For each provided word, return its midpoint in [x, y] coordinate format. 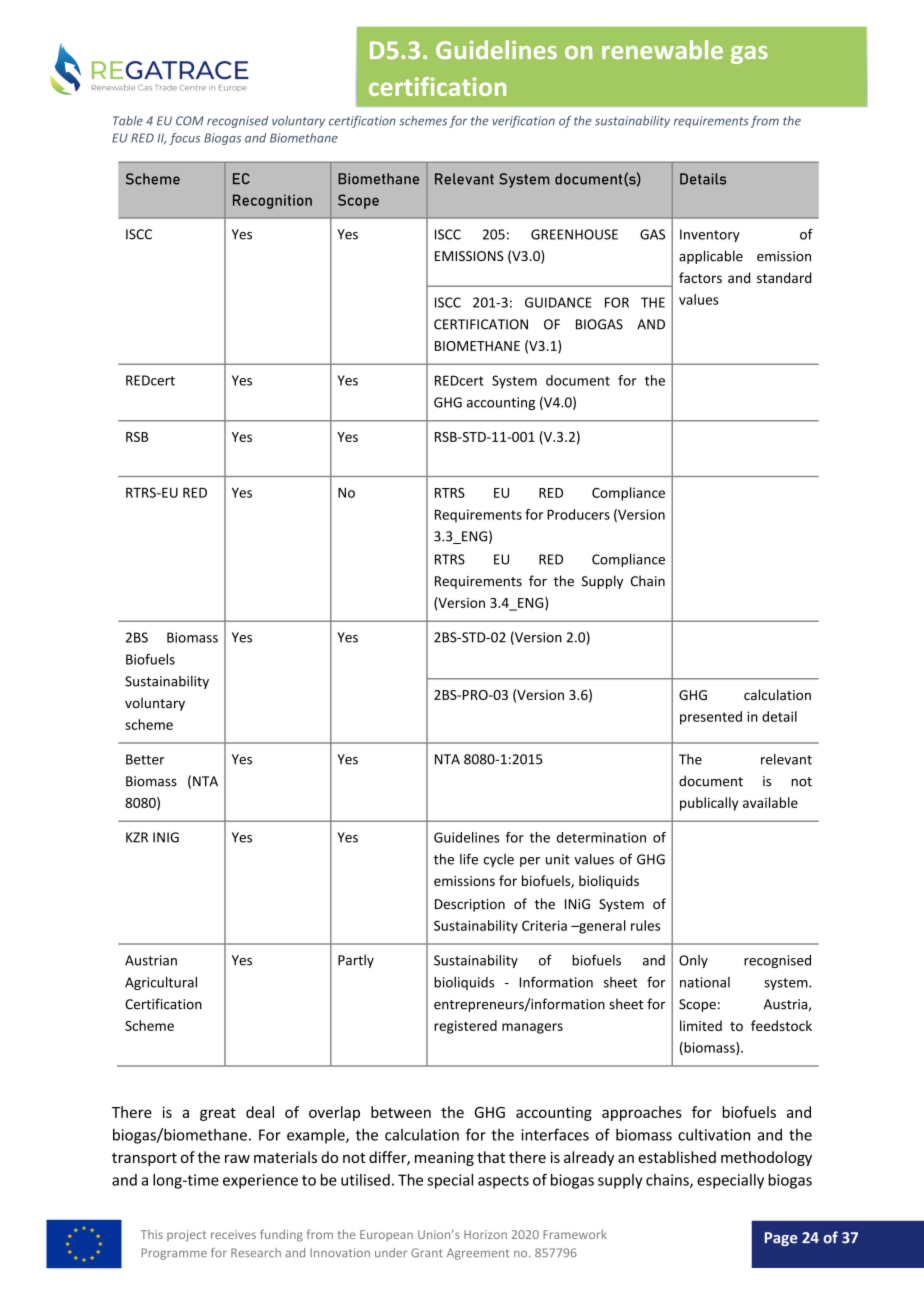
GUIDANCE [558, 302]
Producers [578, 514]
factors [700, 277]
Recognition [272, 201]
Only [693, 961]
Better [145, 759]
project [186, 1236]
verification [523, 122]
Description [470, 905]
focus [184, 139]
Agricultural [161, 983]
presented [711, 718]
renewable [662, 49]
